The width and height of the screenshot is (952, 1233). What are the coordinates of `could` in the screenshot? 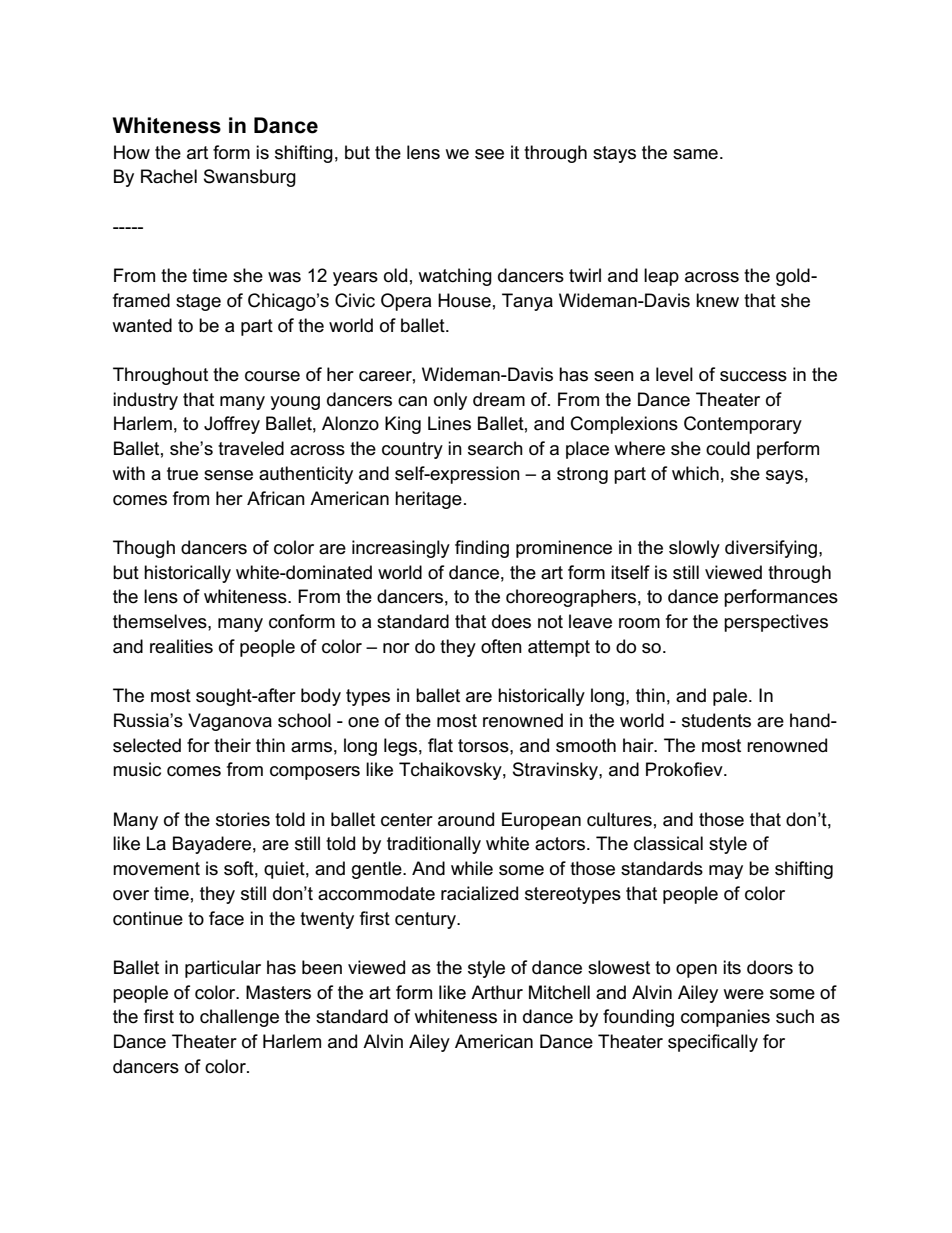 It's located at (728, 448).
